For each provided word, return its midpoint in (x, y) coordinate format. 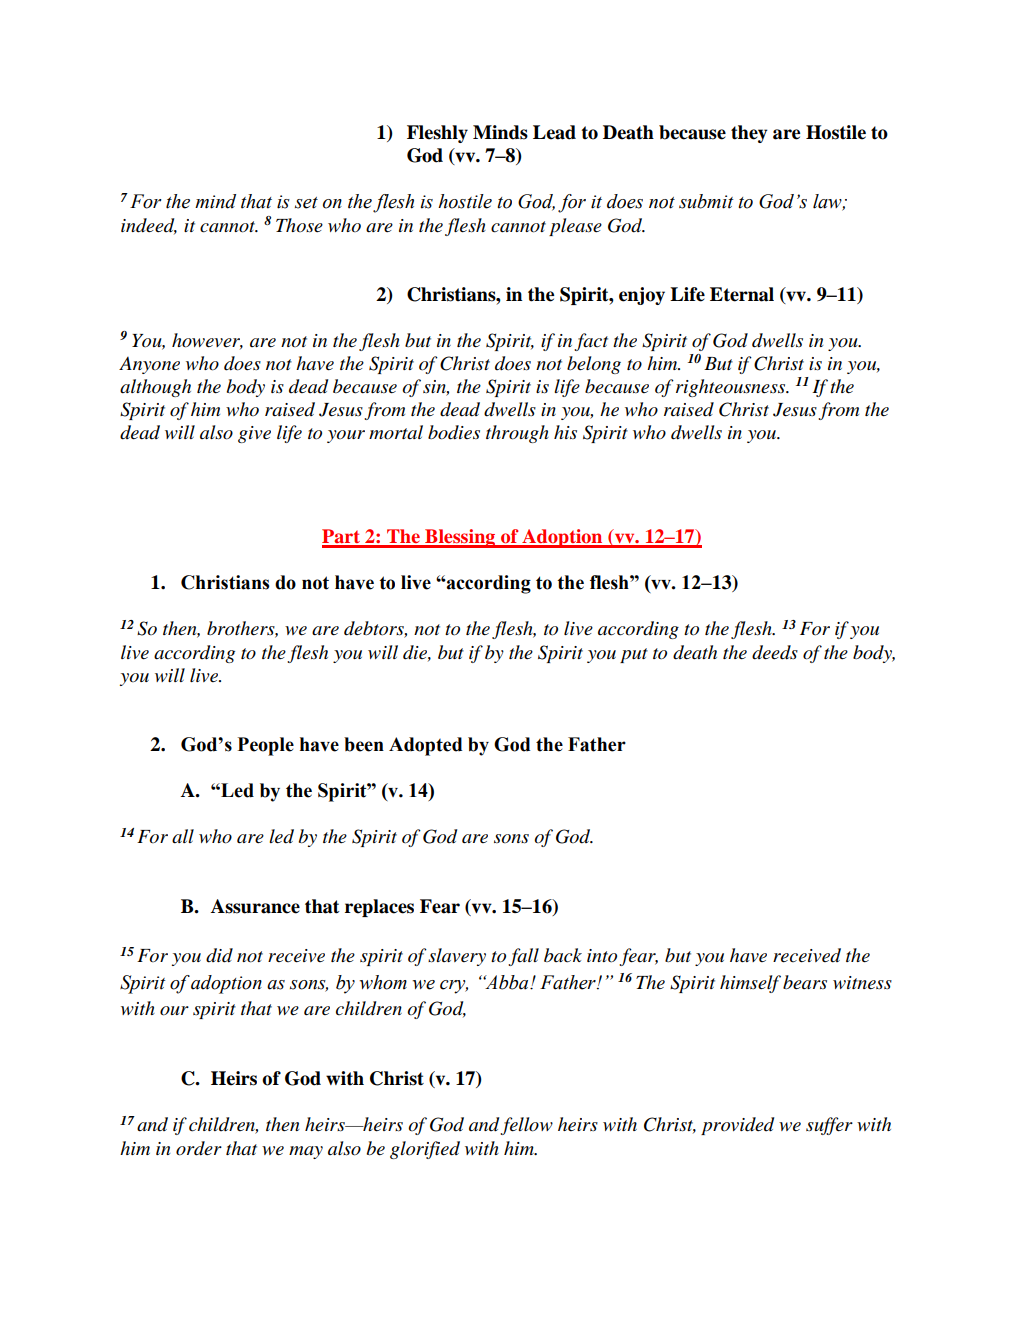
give (254, 434)
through (517, 434)
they (749, 134)
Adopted (425, 746)
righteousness (732, 388)
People (266, 746)
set (306, 203)
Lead (554, 132)
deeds (775, 652)
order (199, 1148)
